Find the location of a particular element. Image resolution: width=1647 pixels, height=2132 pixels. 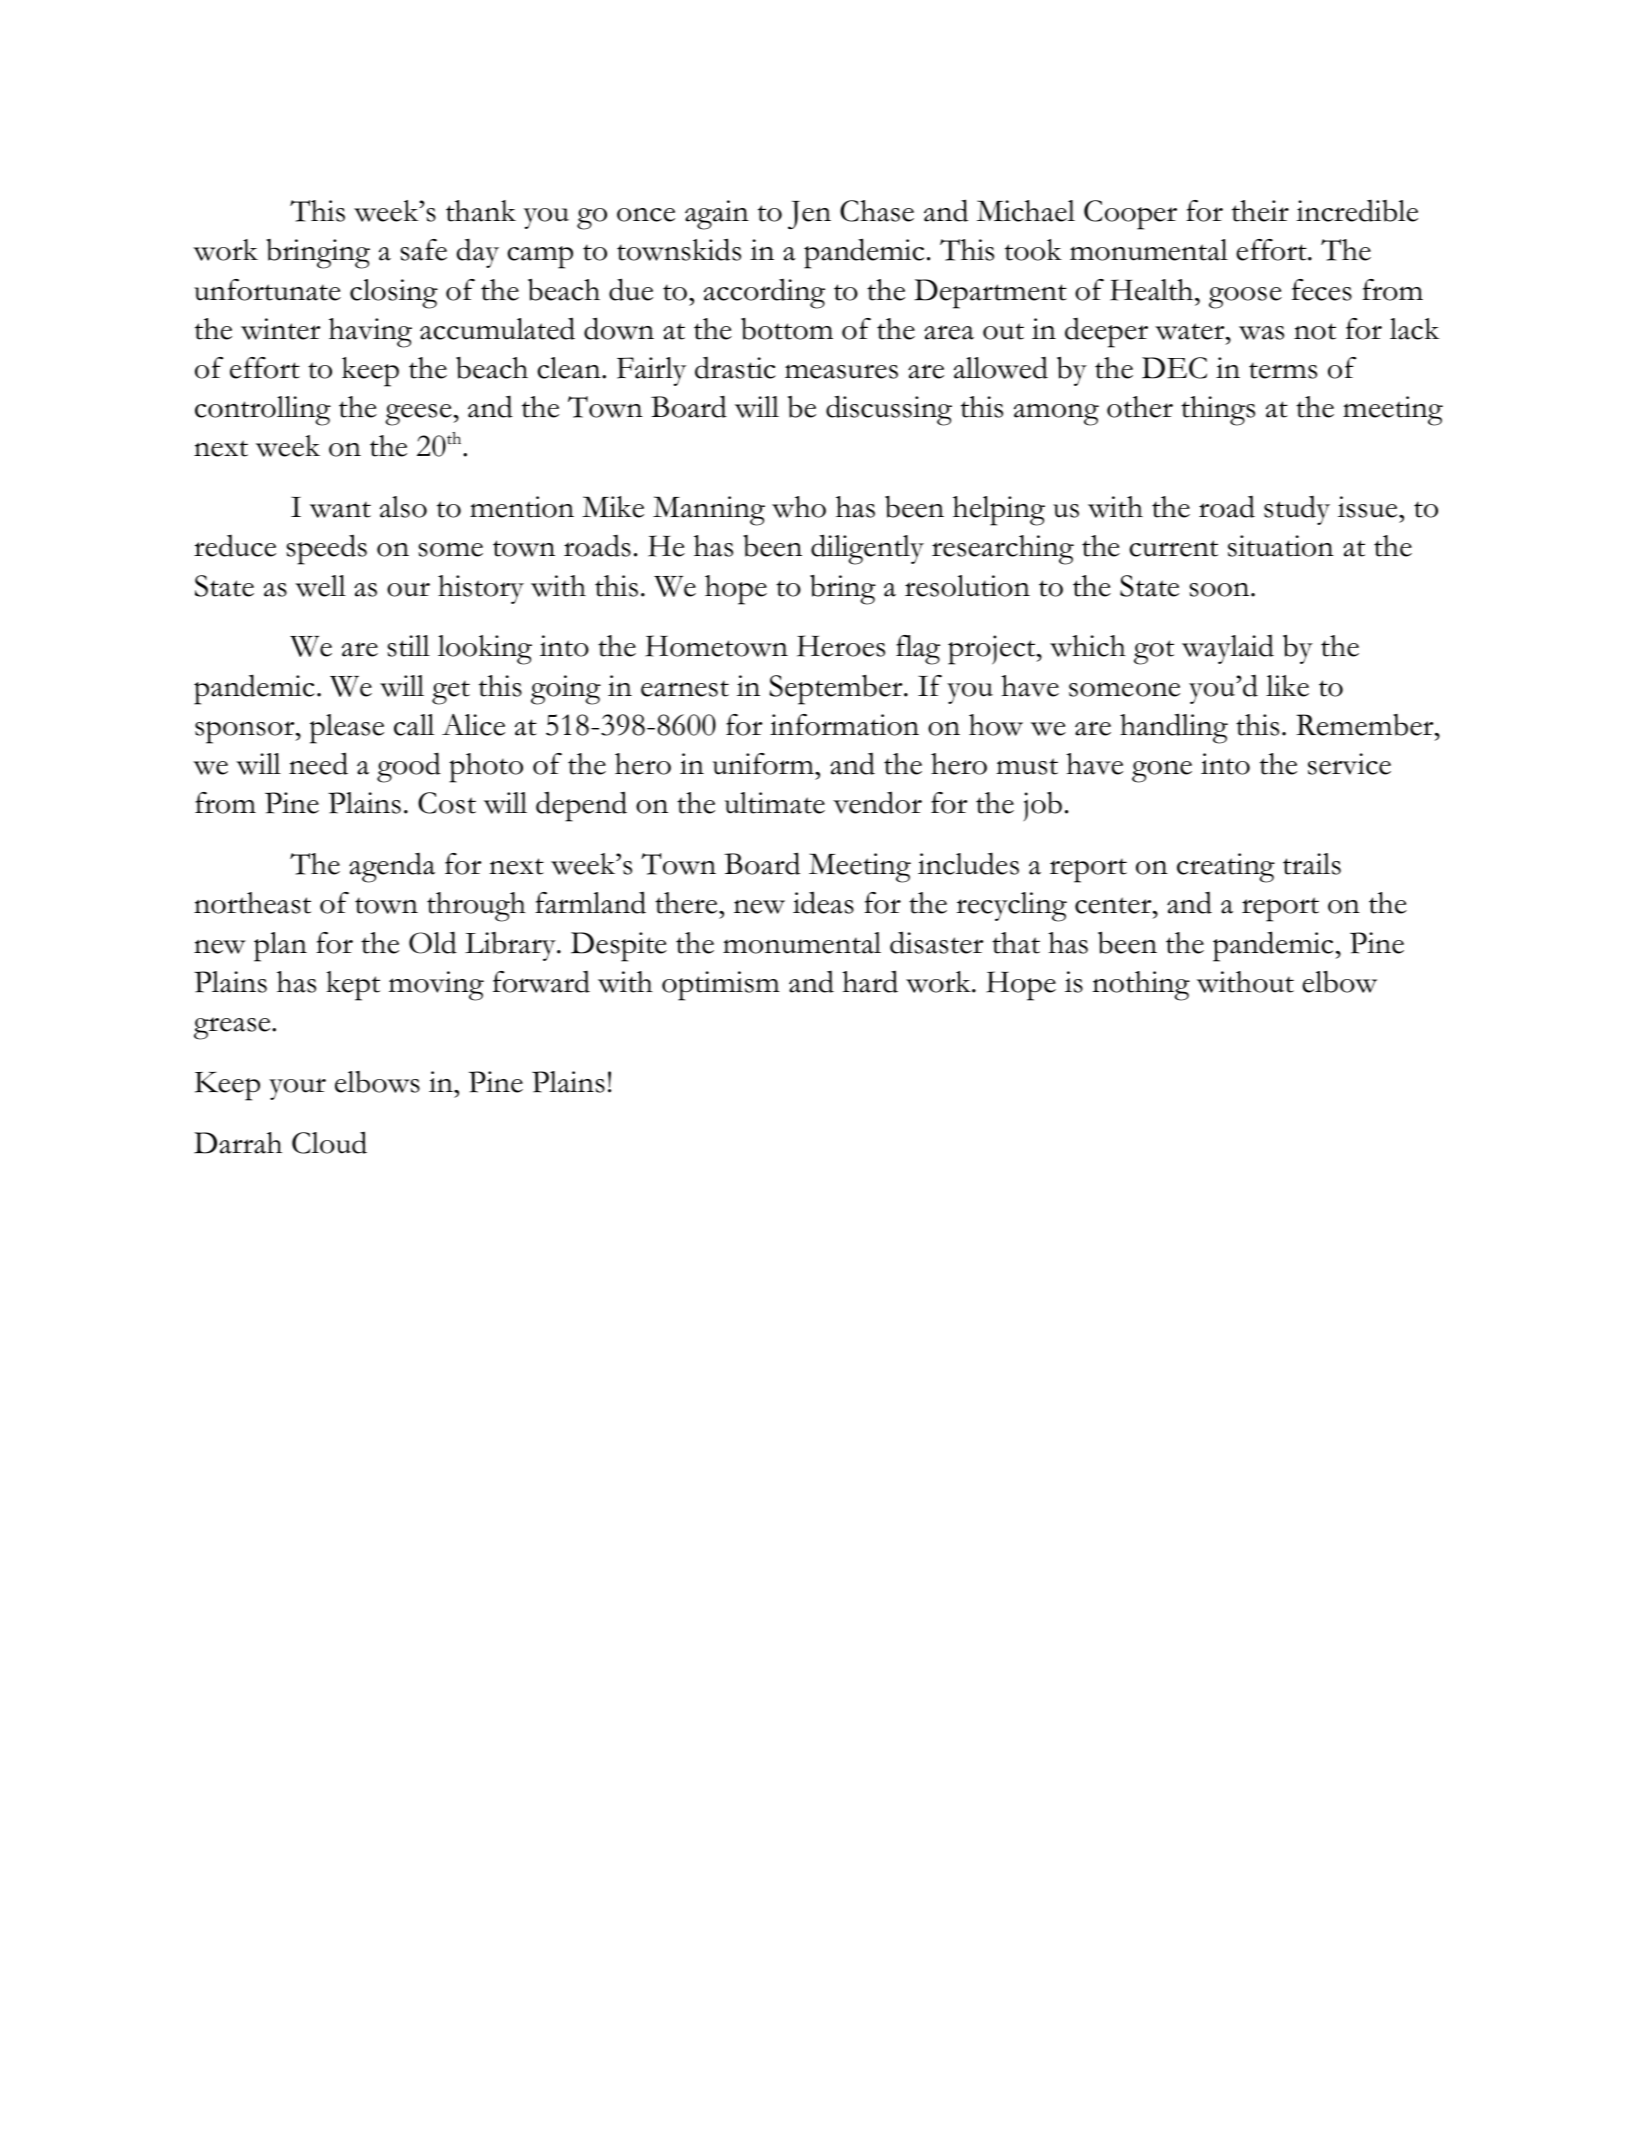

September is located at coordinates (837, 690).
